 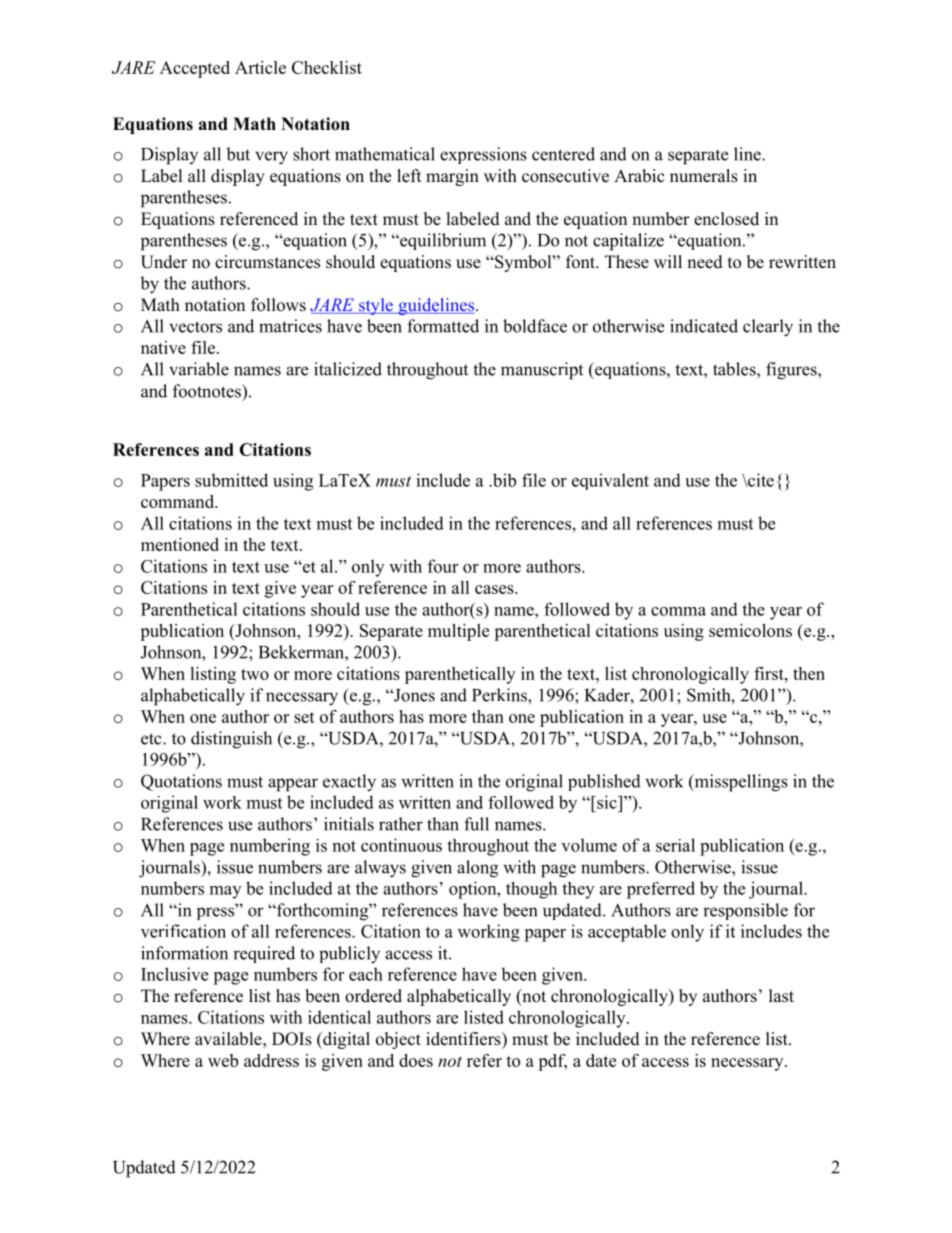 I want to click on Article, so click(x=260, y=67).
